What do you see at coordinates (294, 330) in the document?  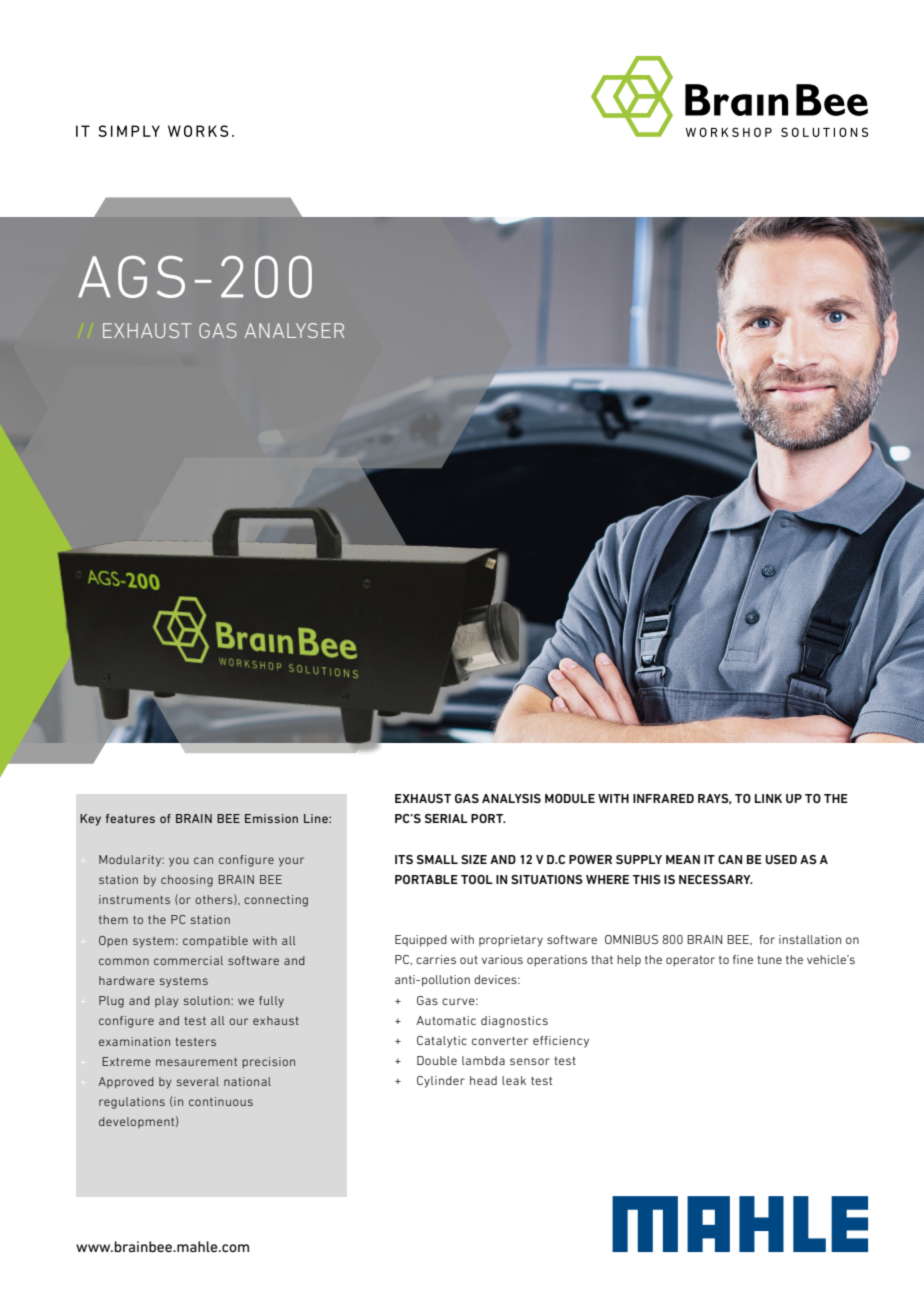 I see `ANALYSER` at bounding box center [294, 330].
